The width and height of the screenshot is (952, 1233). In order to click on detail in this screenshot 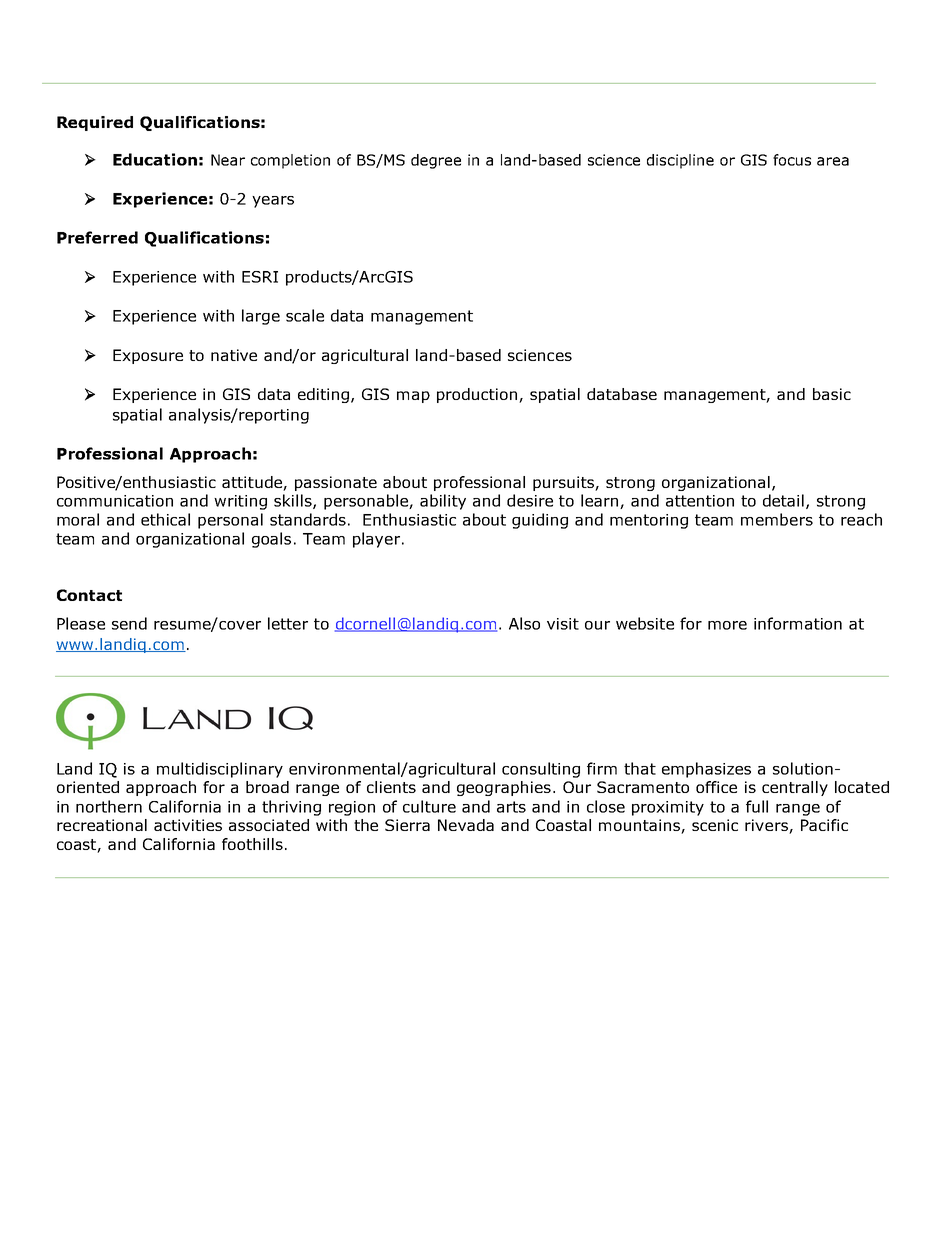, I will do `click(783, 500)`.
